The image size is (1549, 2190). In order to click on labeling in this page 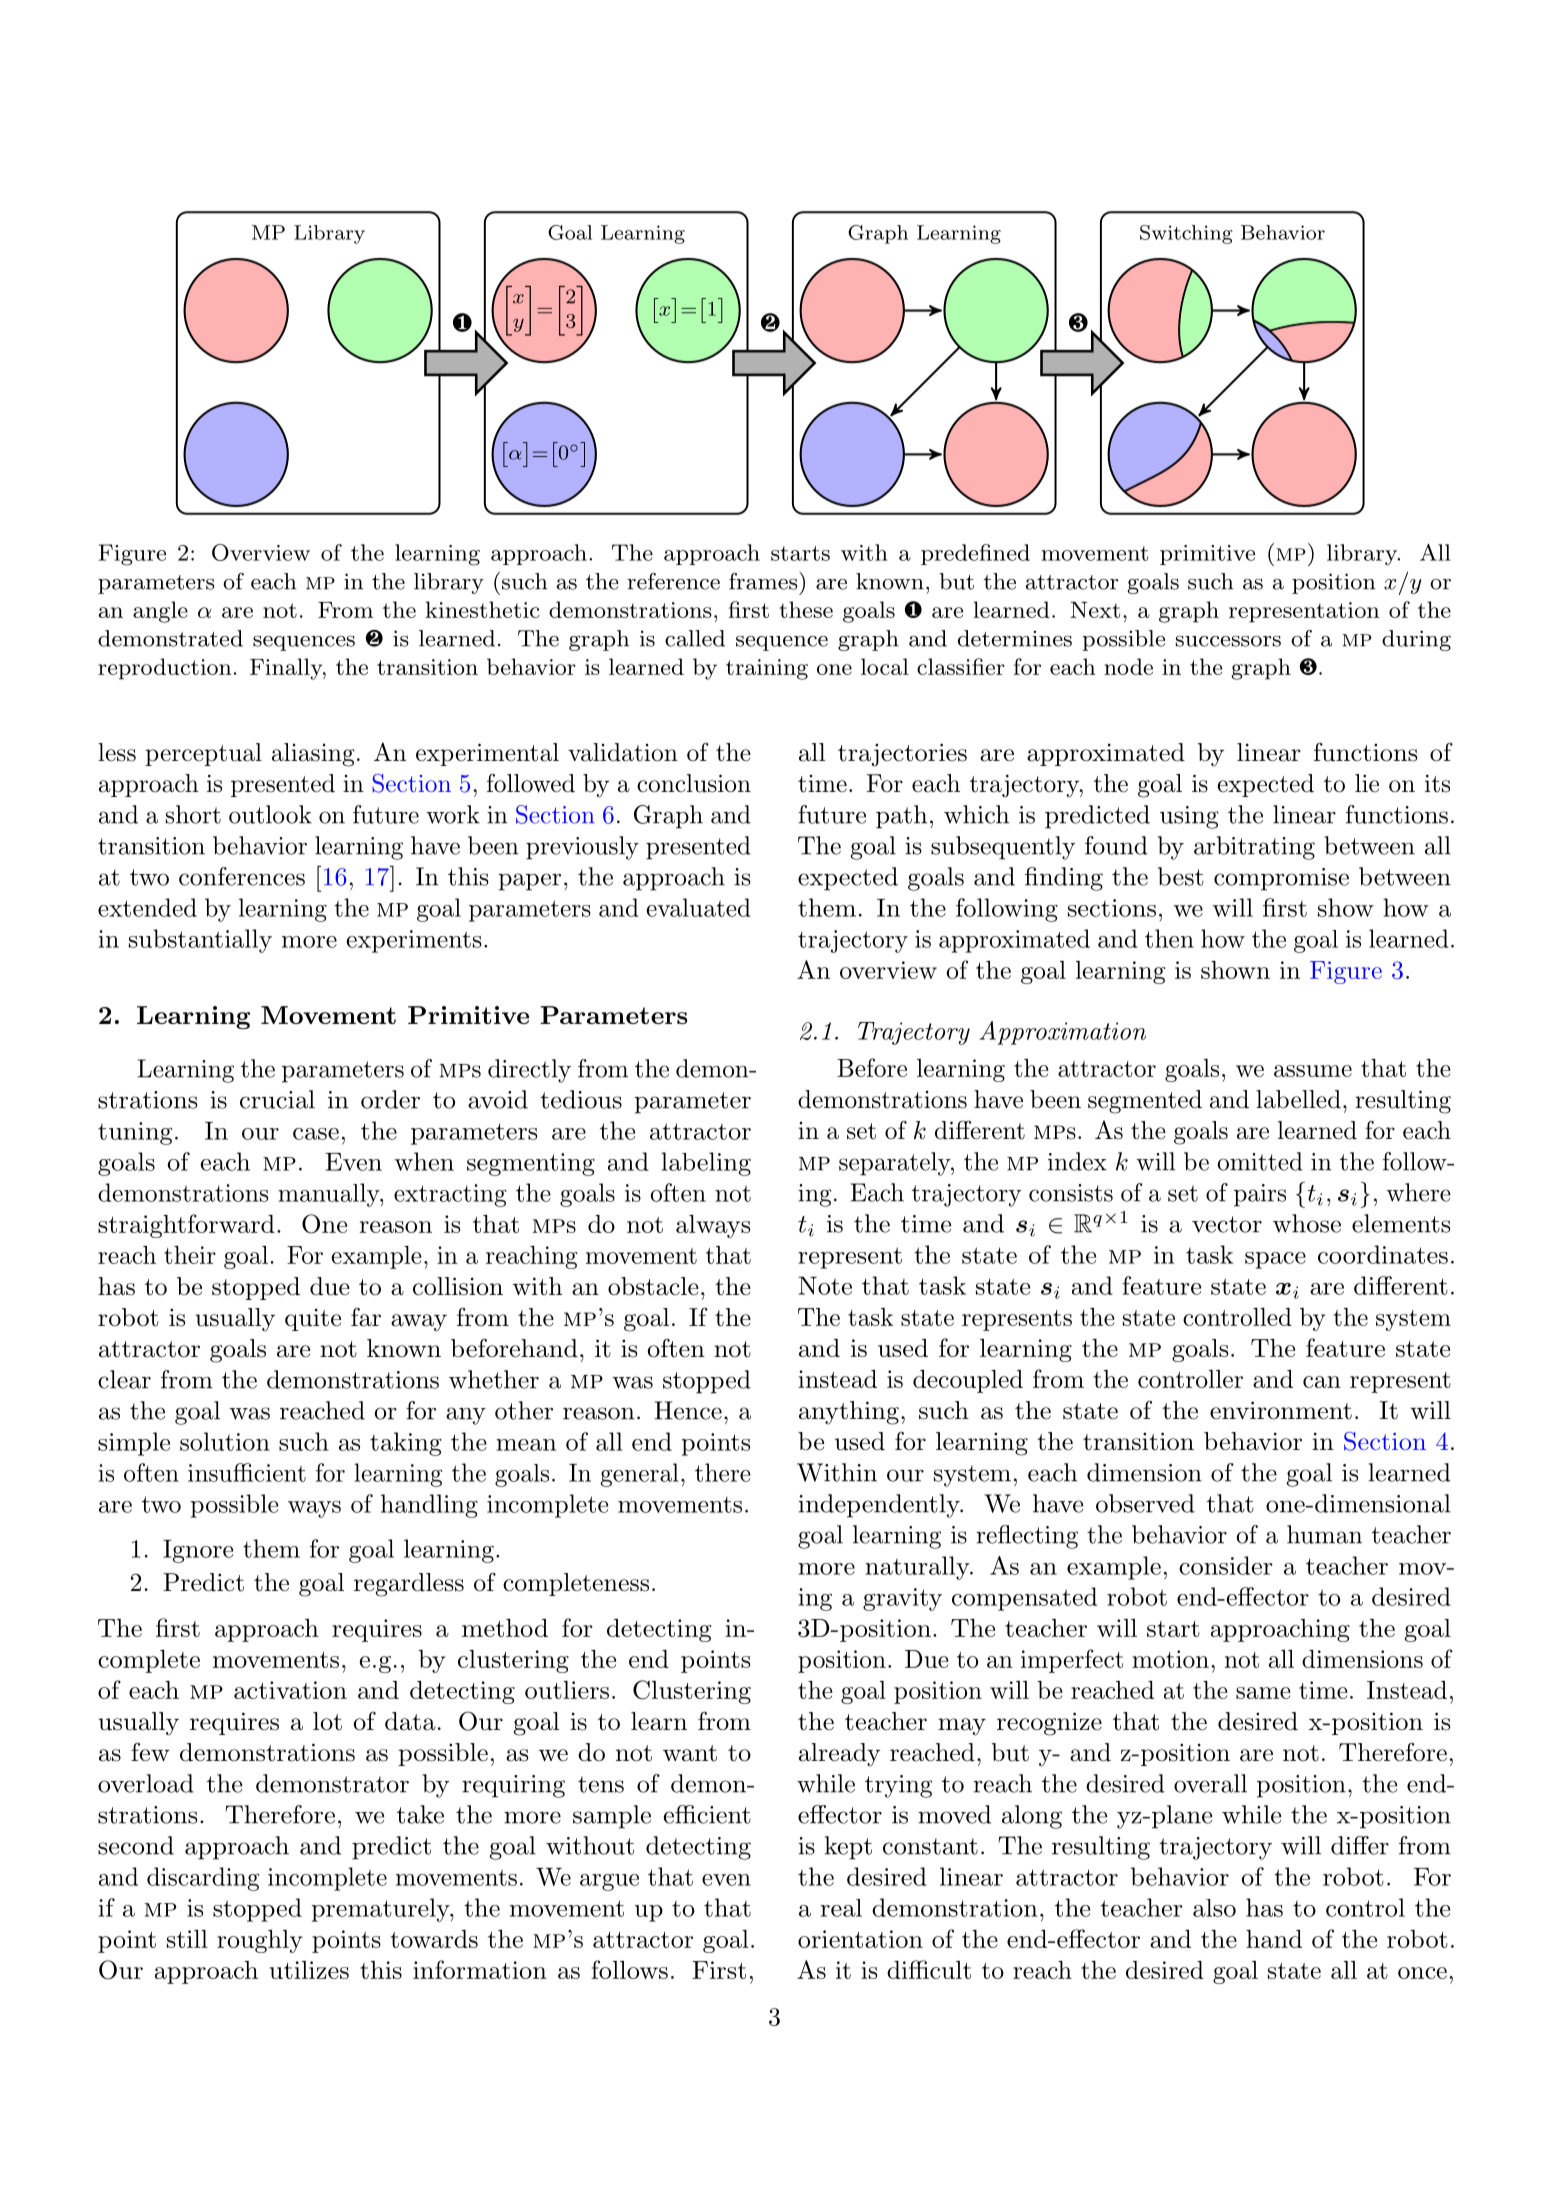, I will do `click(706, 1164)`.
